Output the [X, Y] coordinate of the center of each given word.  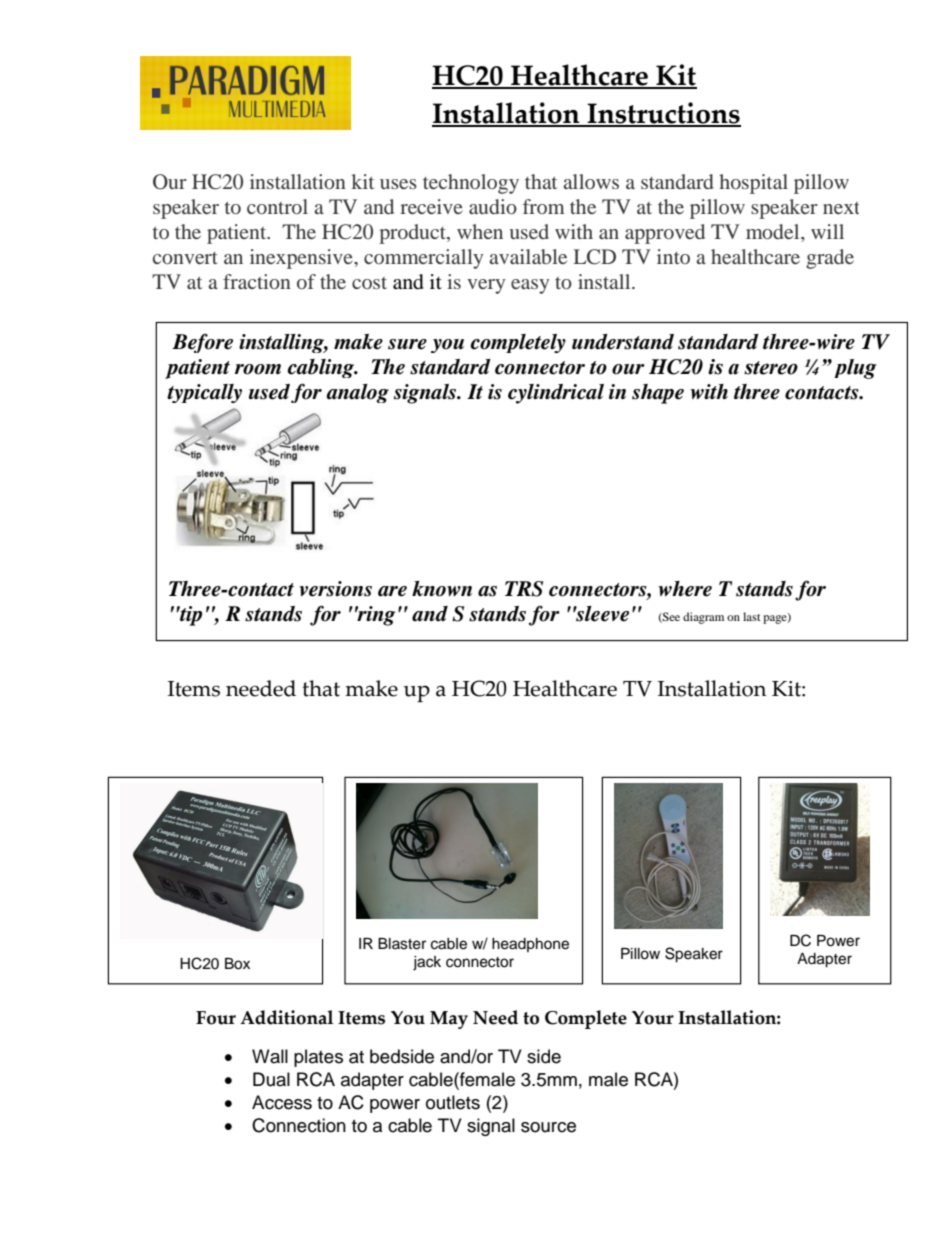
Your [653, 1018]
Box [237, 964]
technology [471, 184]
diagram [703, 618]
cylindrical [556, 394]
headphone [530, 945]
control [277, 206]
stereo [771, 368]
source [548, 1127]
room [258, 369]
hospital [753, 184]
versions [335, 589]
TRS [524, 589]
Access [282, 1102]
